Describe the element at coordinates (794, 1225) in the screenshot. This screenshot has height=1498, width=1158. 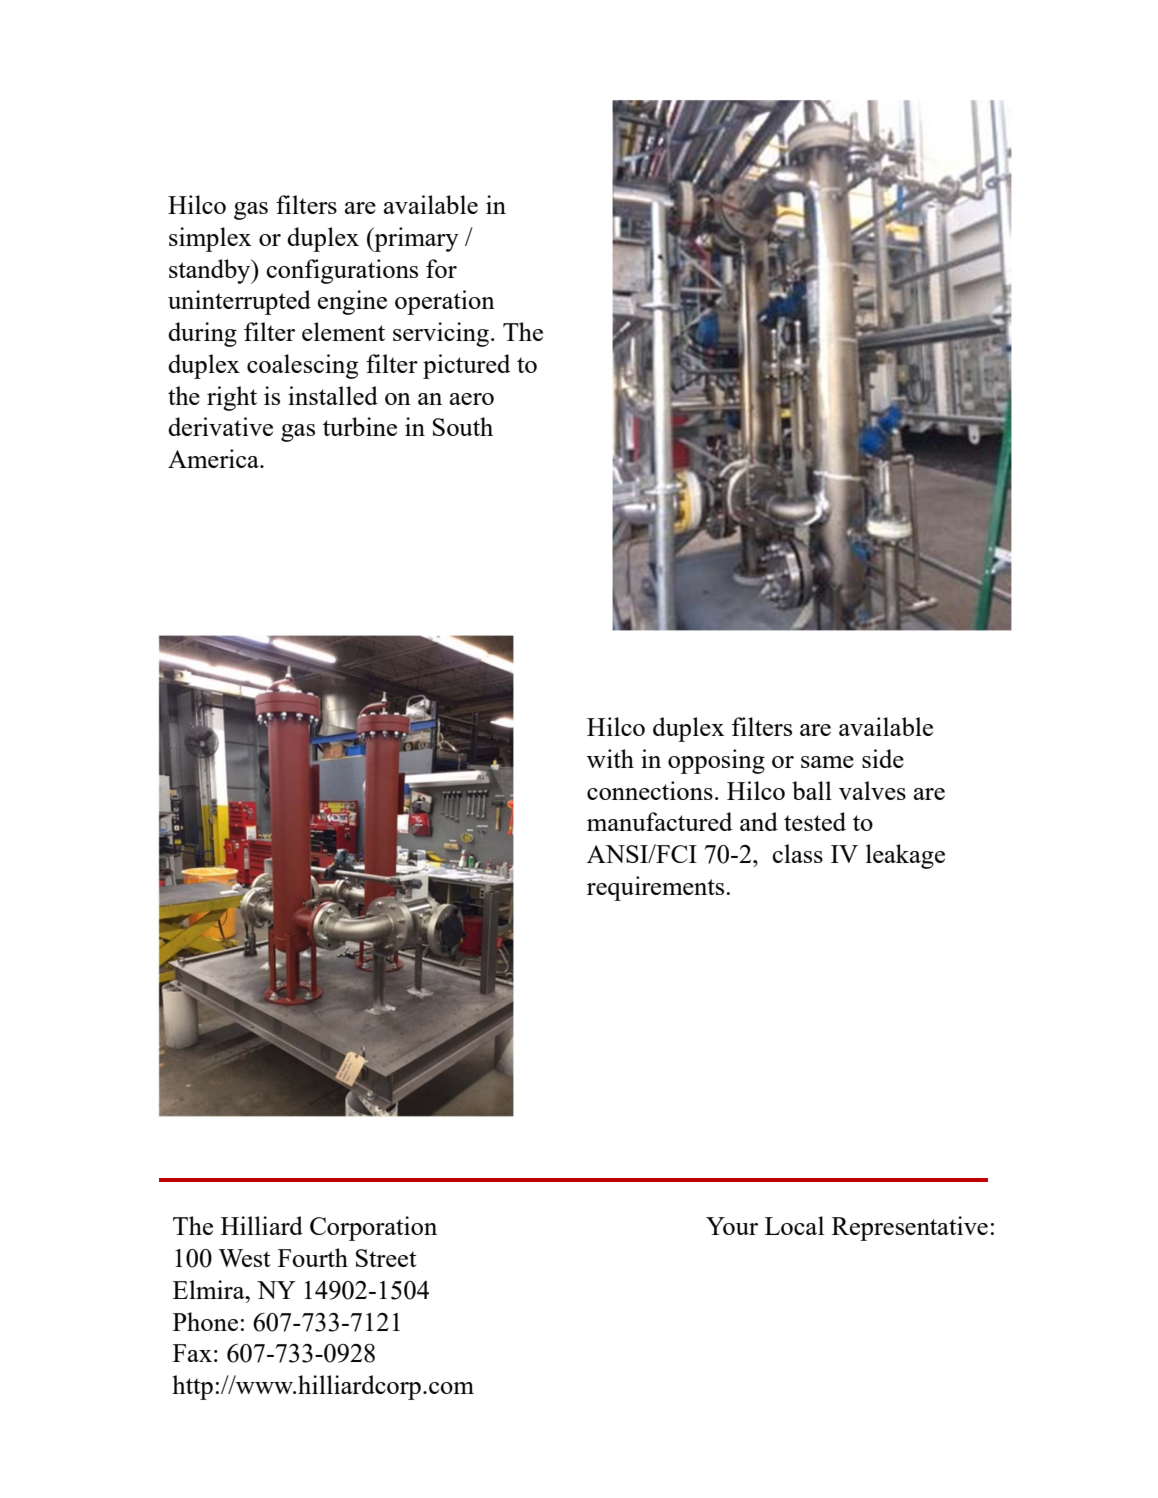
I see `Local` at that location.
